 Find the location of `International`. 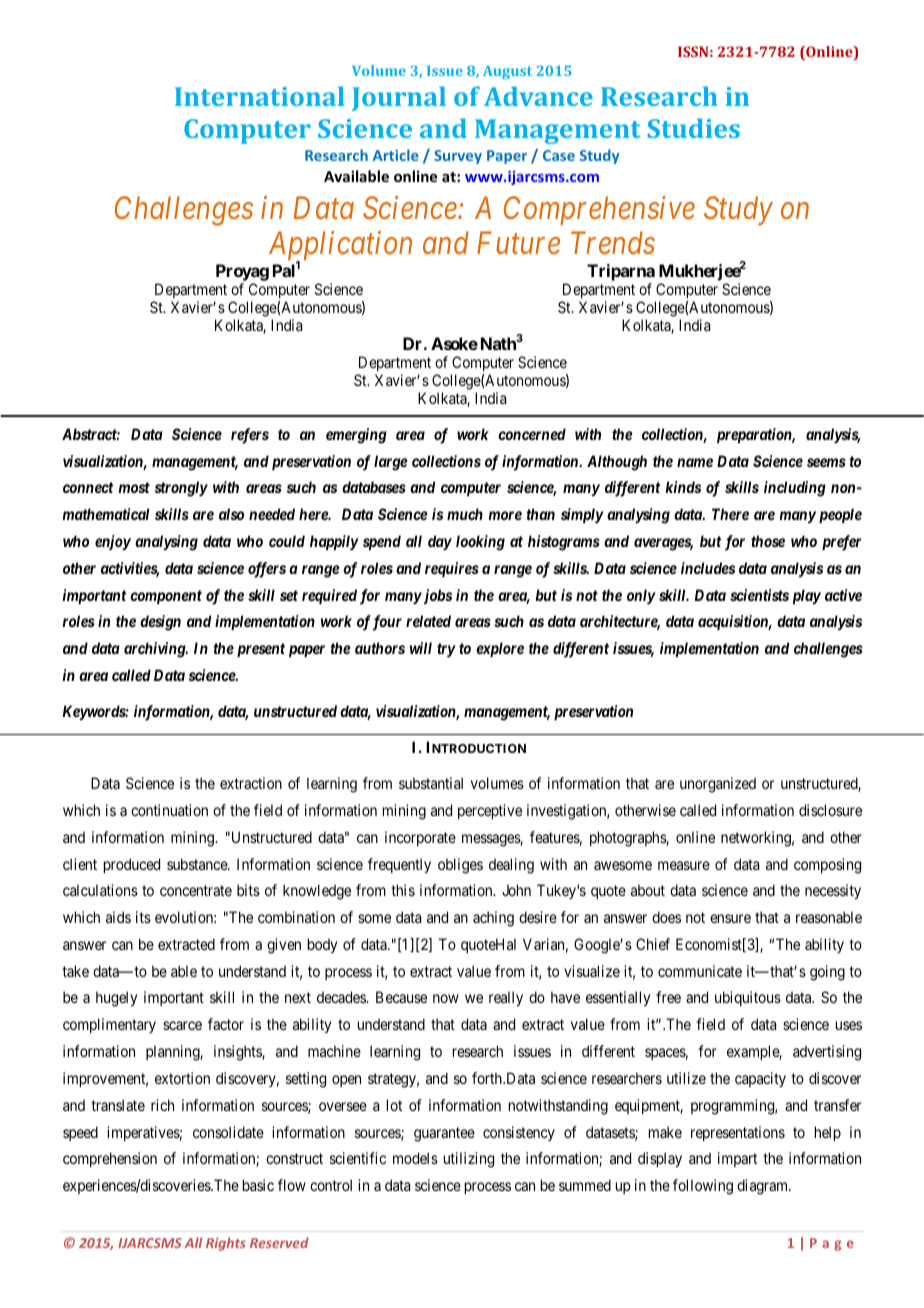

International is located at coordinates (259, 96).
